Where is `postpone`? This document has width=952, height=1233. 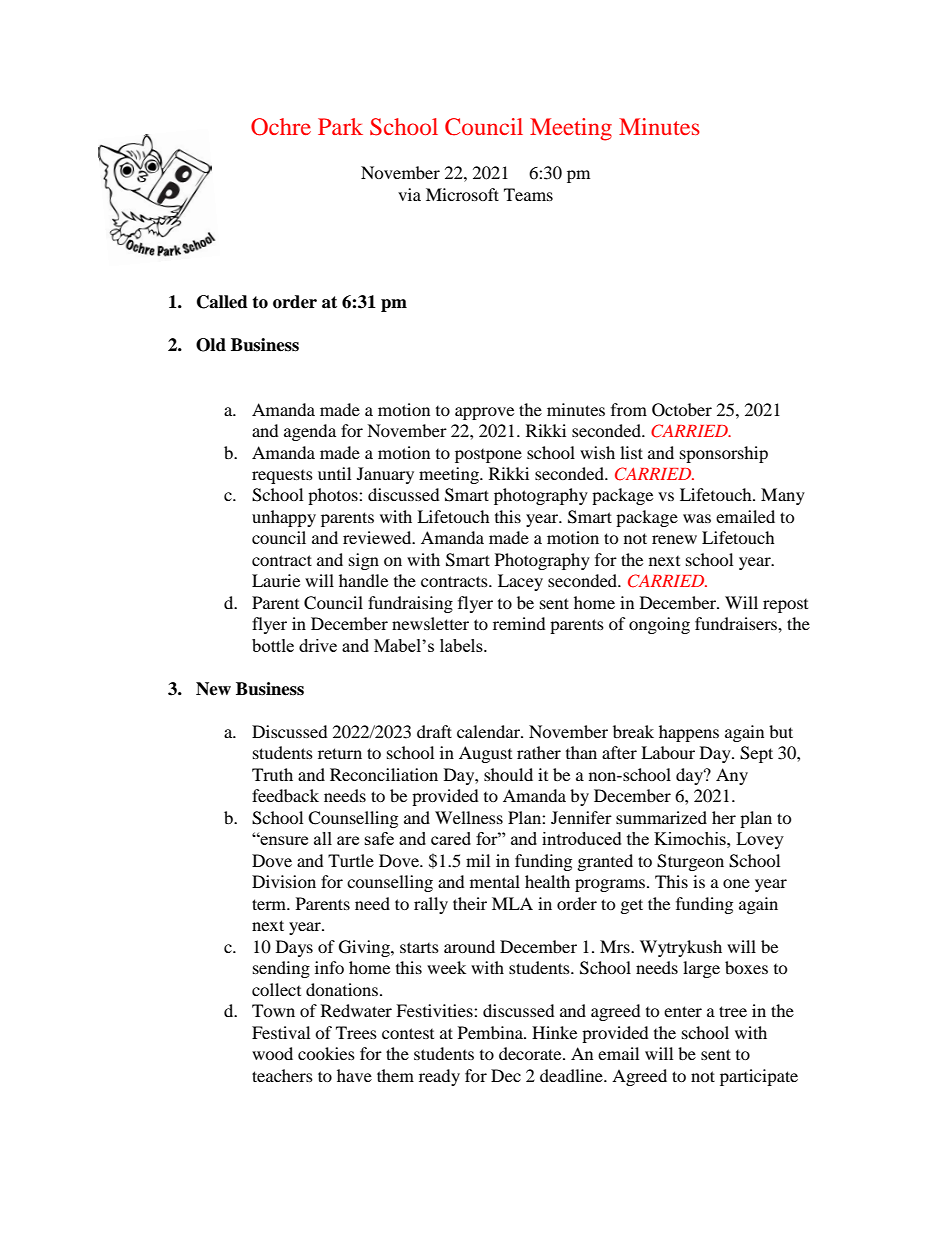 postpone is located at coordinates (488, 456).
